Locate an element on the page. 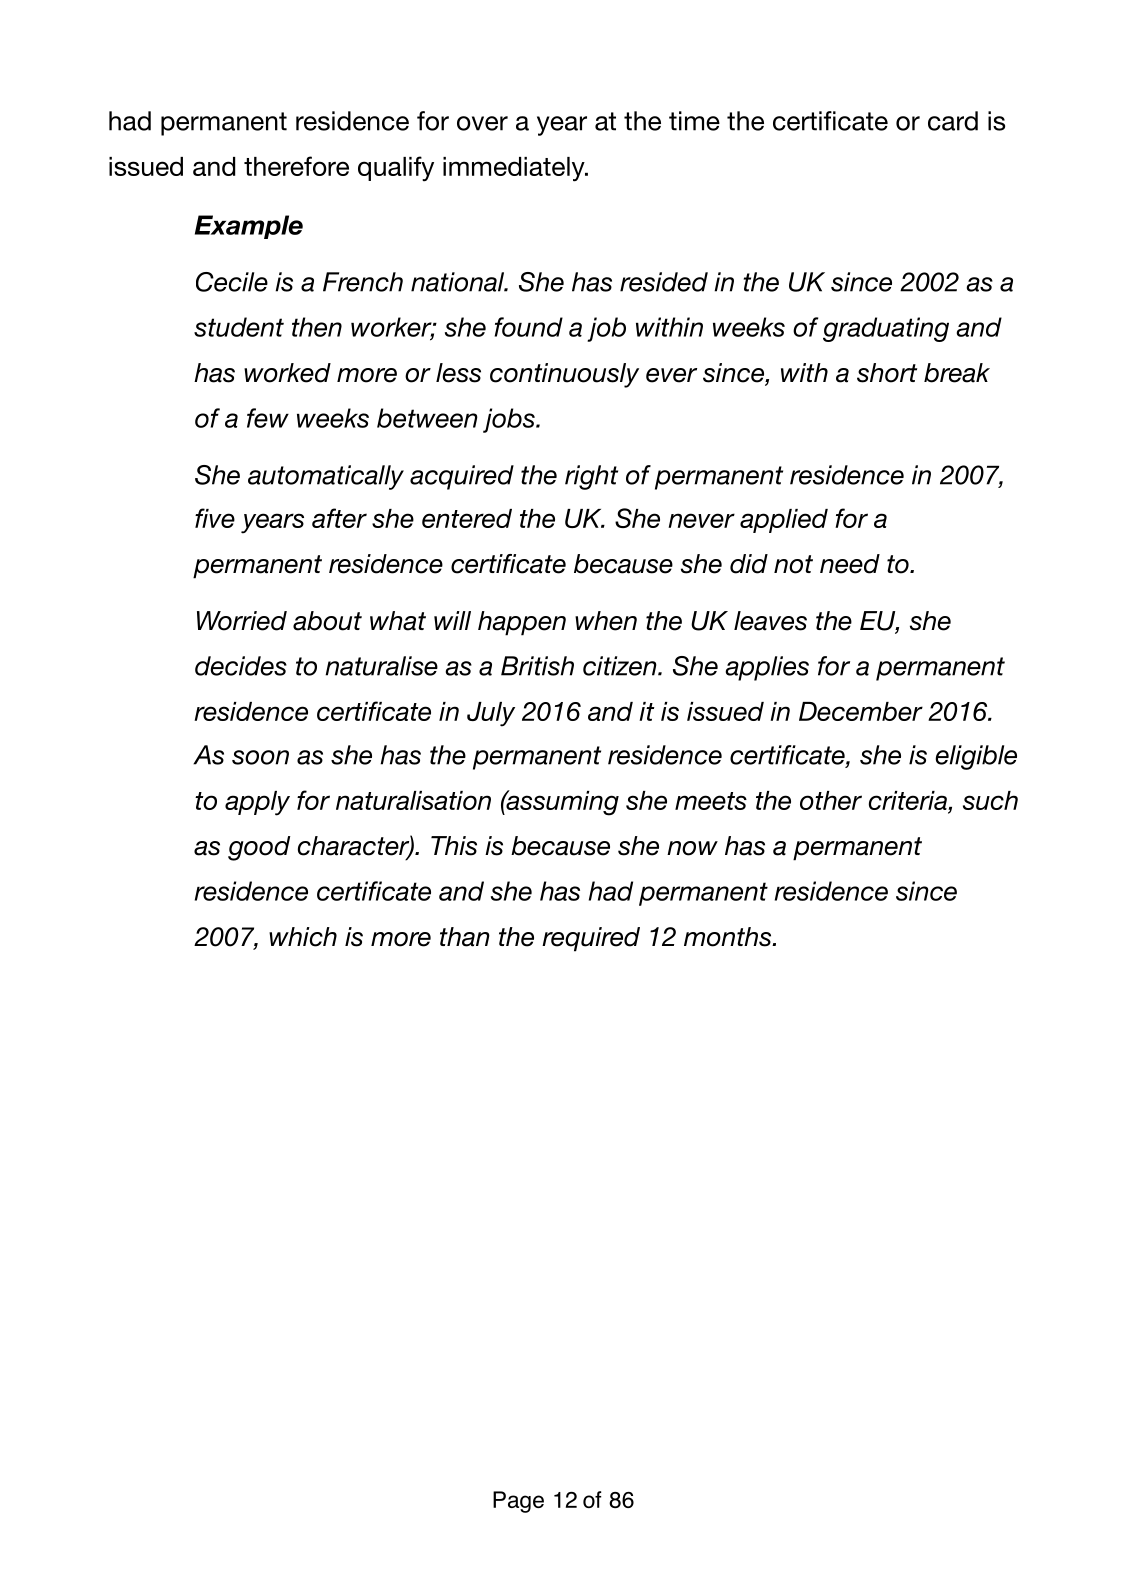 The width and height of the image is (1126, 1593). which is located at coordinates (303, 937).
